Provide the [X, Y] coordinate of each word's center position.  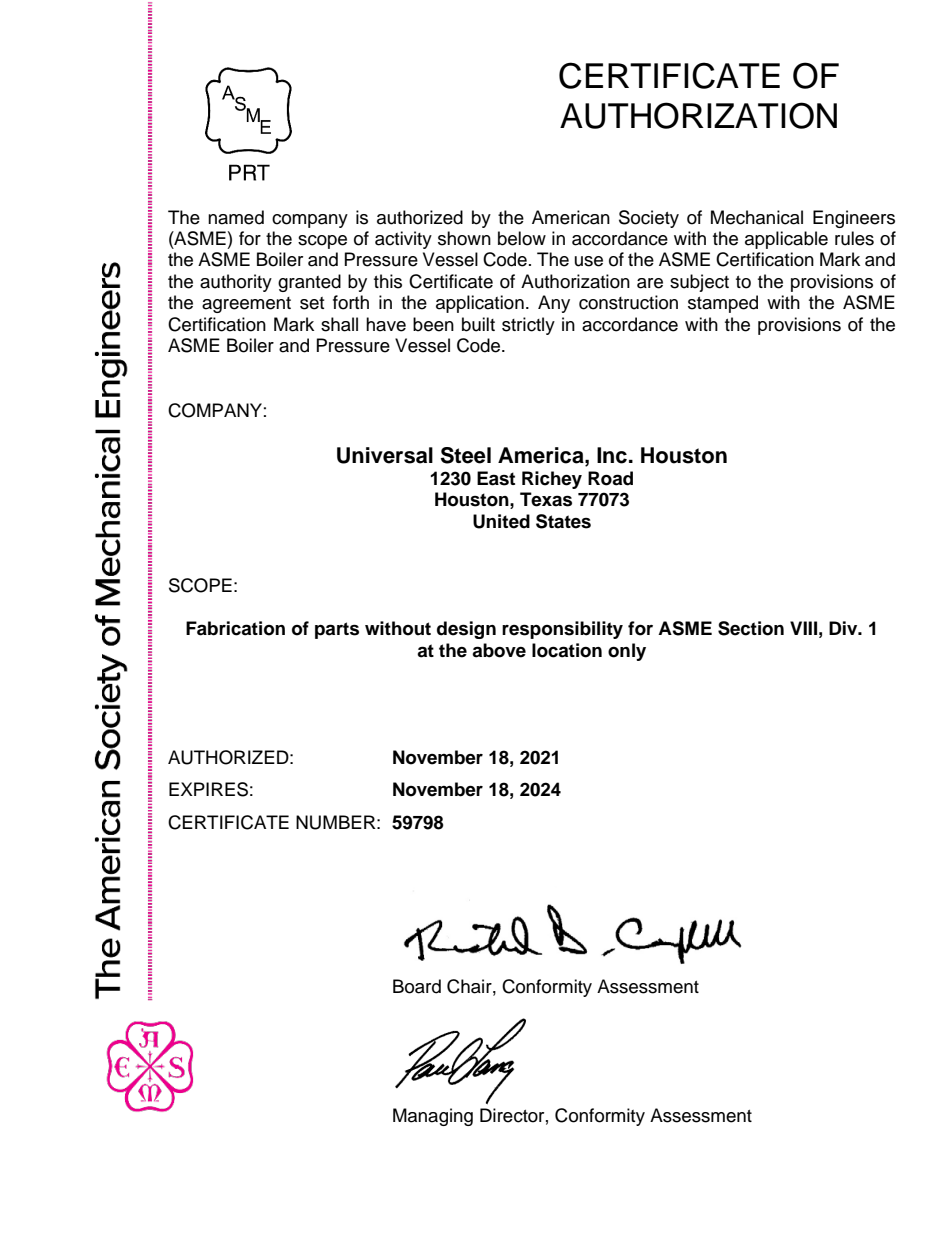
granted [309, 283]
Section [751, 628]
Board [417, 986]
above [499, 650]
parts [337, 630]
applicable [786, 240]
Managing [433, 1117]
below [522, 238]
